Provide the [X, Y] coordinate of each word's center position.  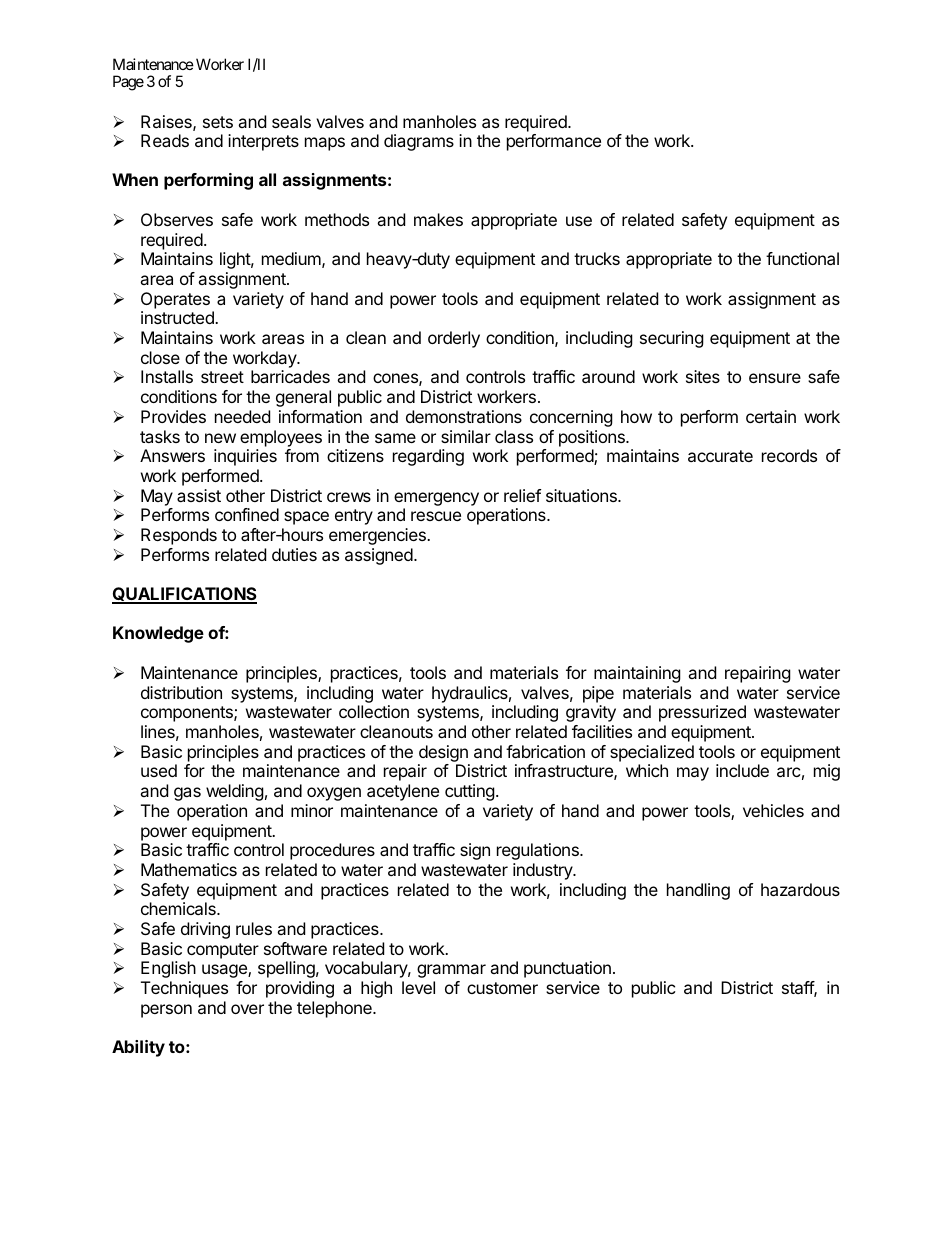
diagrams [419, 142]
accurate [720, 456]
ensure [775, 378]
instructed [178, 317]
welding [235, 792]
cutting [470, 792]
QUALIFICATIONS [184, 595]
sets [218, 122]
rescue [436, 516]
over [247, 1009]
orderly [454, 339]
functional [802, 258]
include [742, 770]
